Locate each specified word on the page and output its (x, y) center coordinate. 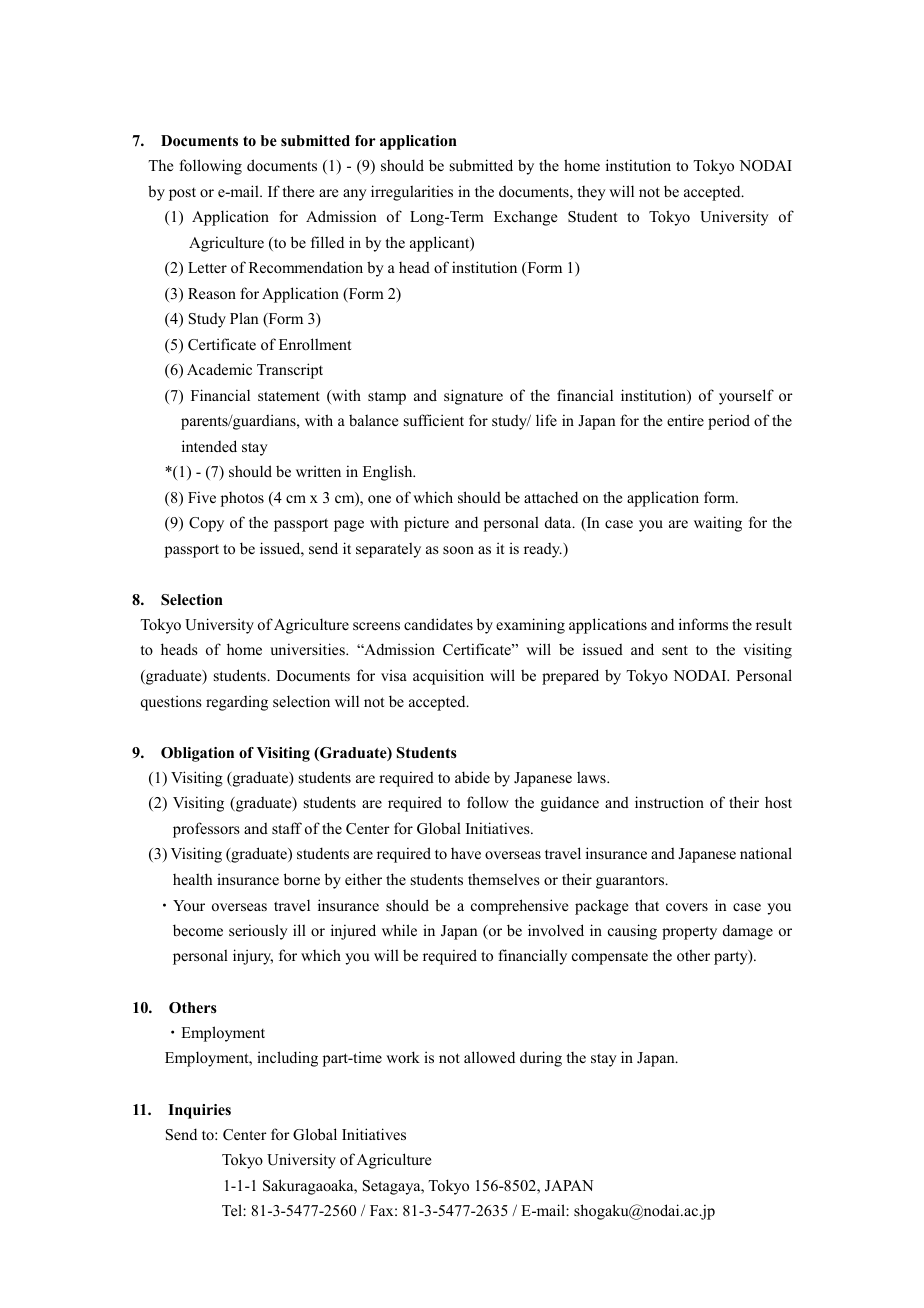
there (298, 191)
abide (472, 777)
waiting (718, 524)
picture (426, 524)
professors (206, 830)
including (287, 1059)
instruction (669, 802)
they (592, 193)
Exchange (525, 218)
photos (242, 499)
